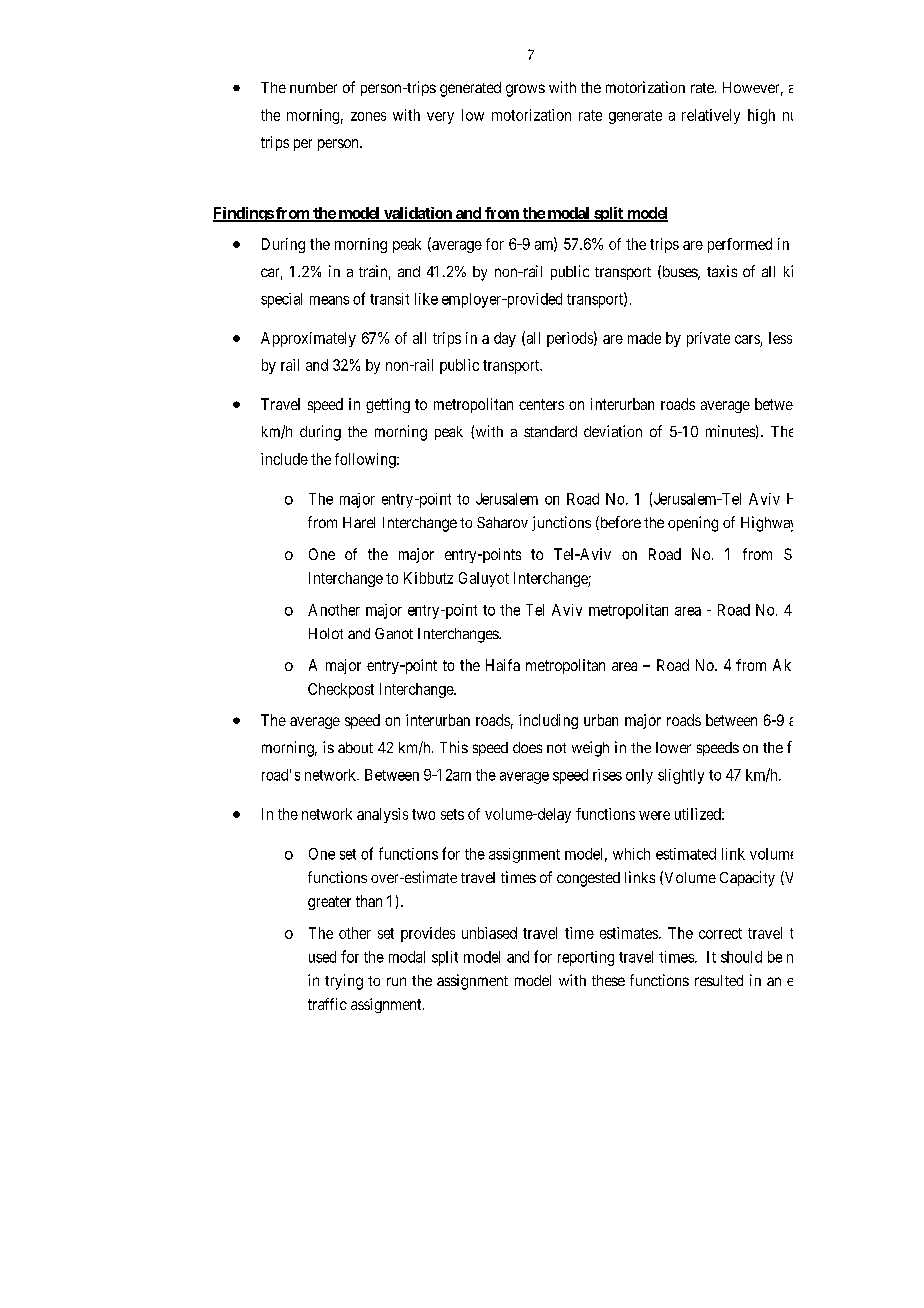 The height and width of the document is (1308, 924). What do you see at coordinates (368, 116) in the document?
I see `zones` at bounding box center [368, 116].
